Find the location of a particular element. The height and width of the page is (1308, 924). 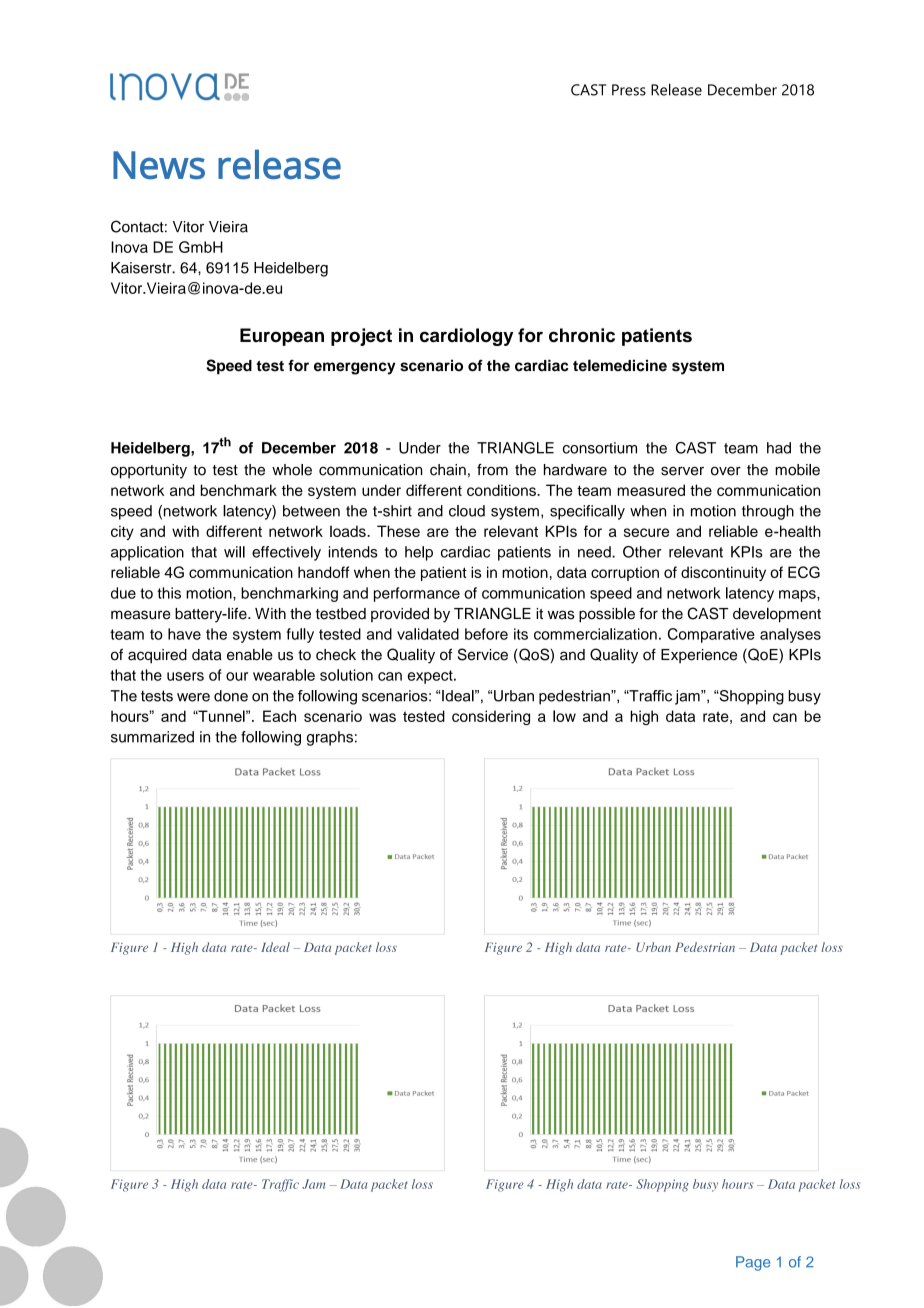

had is located at coordinates (779, 448).
